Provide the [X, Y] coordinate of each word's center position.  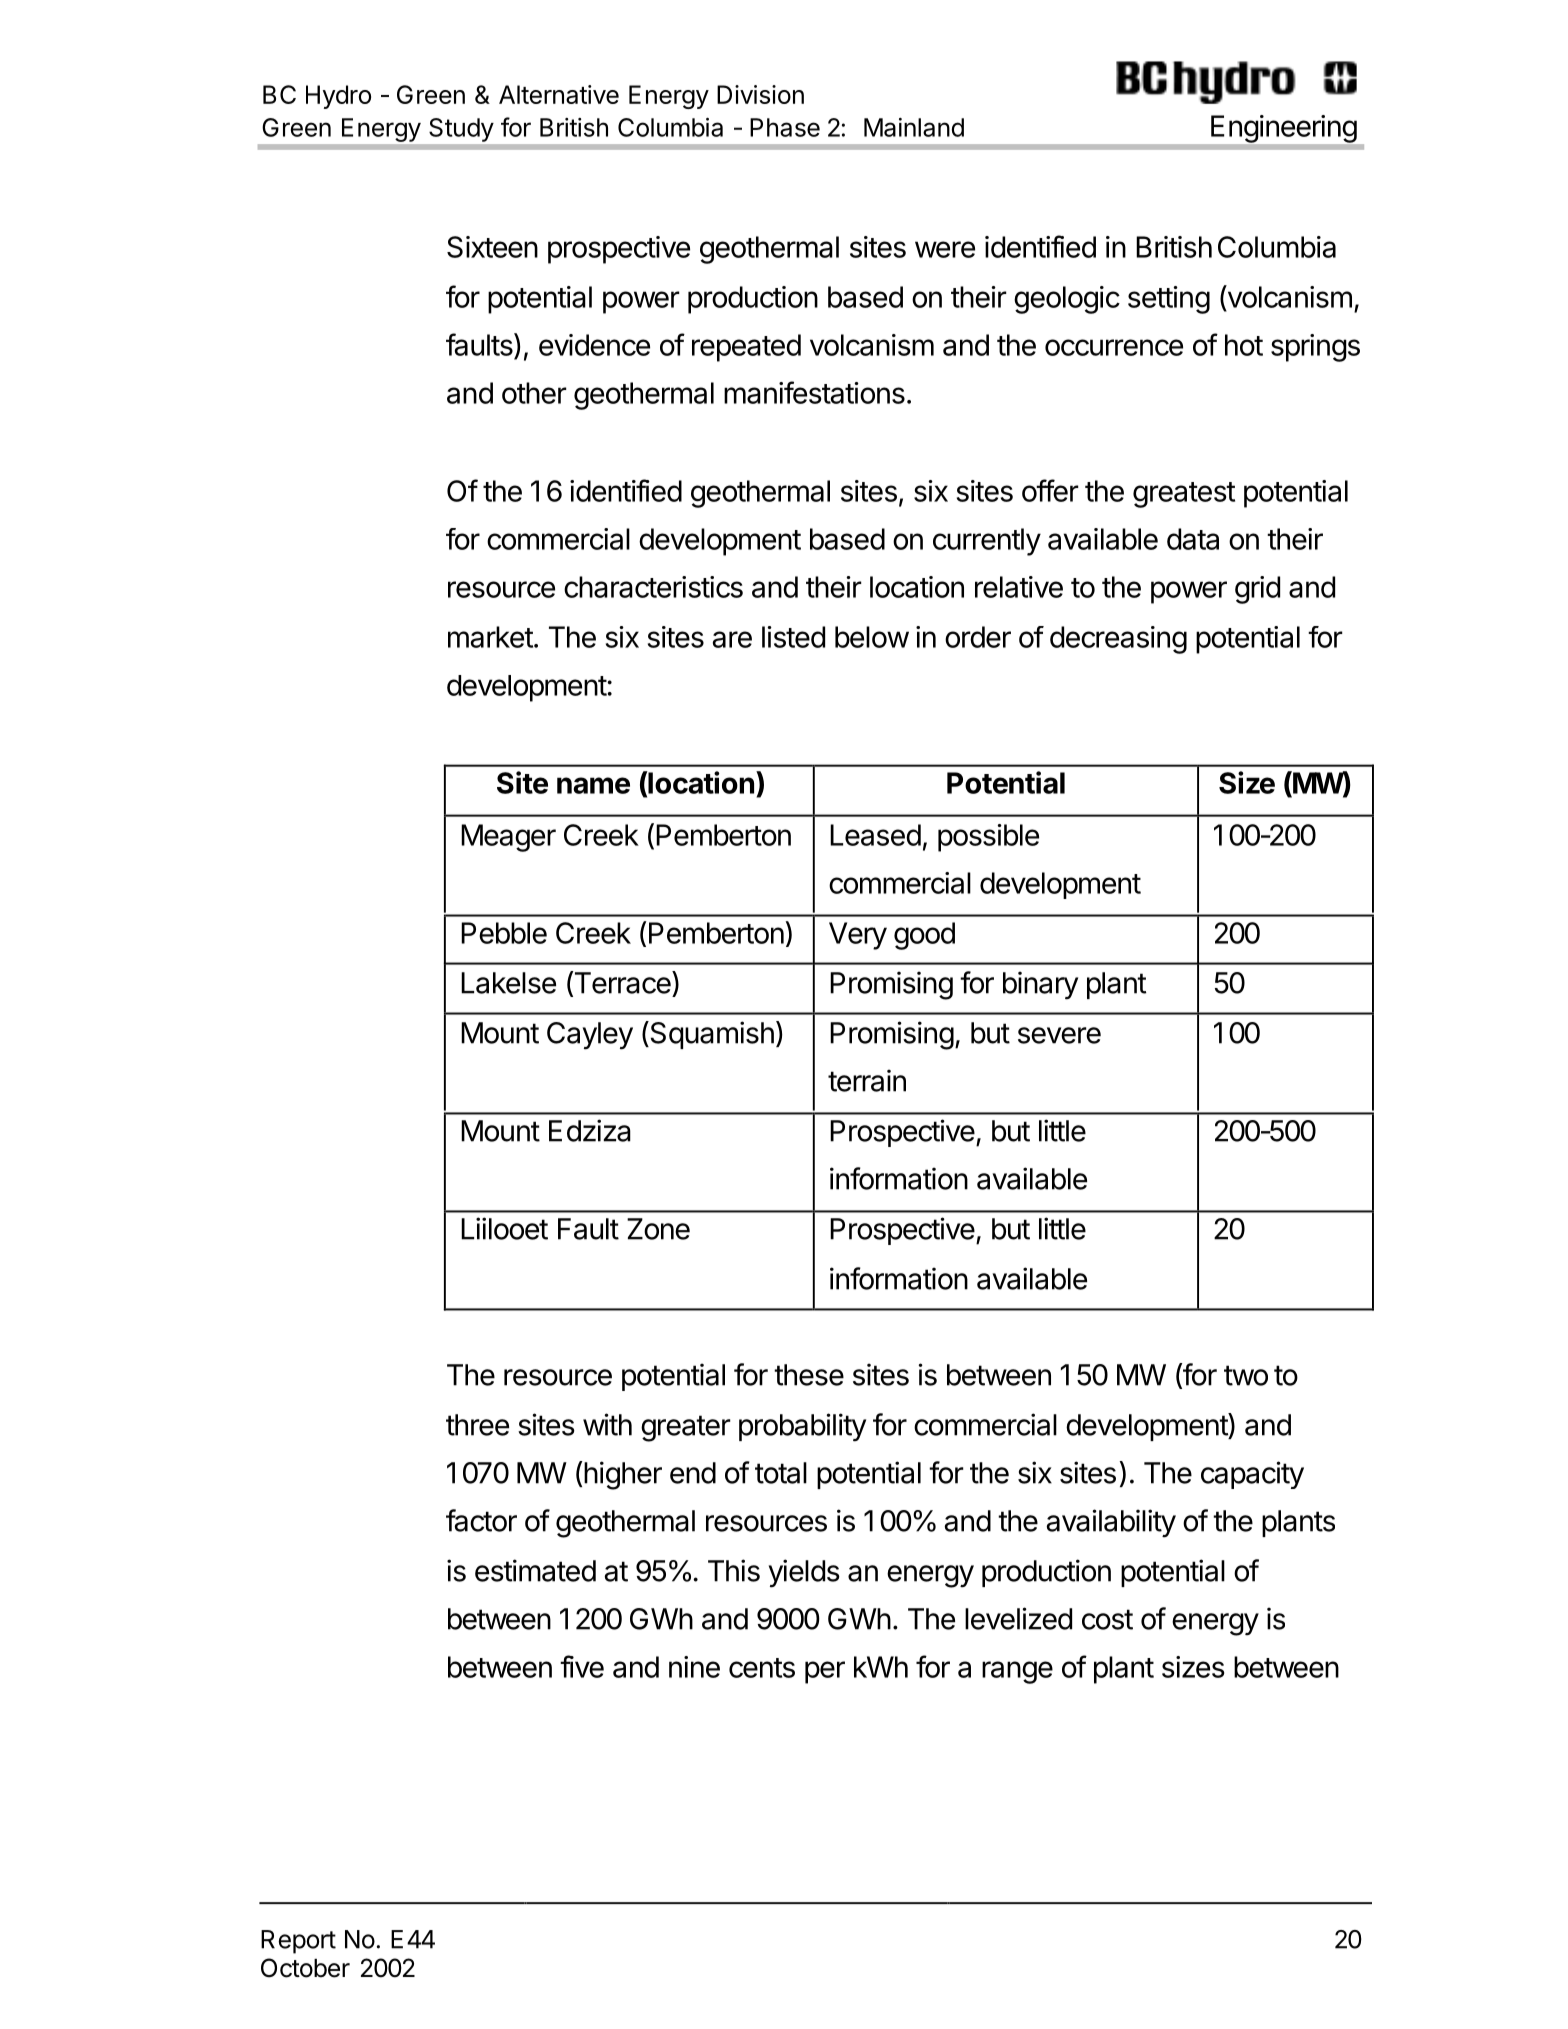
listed [793, 637]
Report [298, 1942]
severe [1059, 1035]
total [781, 1473]
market [490, 637]
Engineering [1284, 129]
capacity [1252, 1475]
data [1193, 539]
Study [461, 130]
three [477, 1425]
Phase [785, 127]
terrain [867, 1080]
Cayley [590, 1036]
